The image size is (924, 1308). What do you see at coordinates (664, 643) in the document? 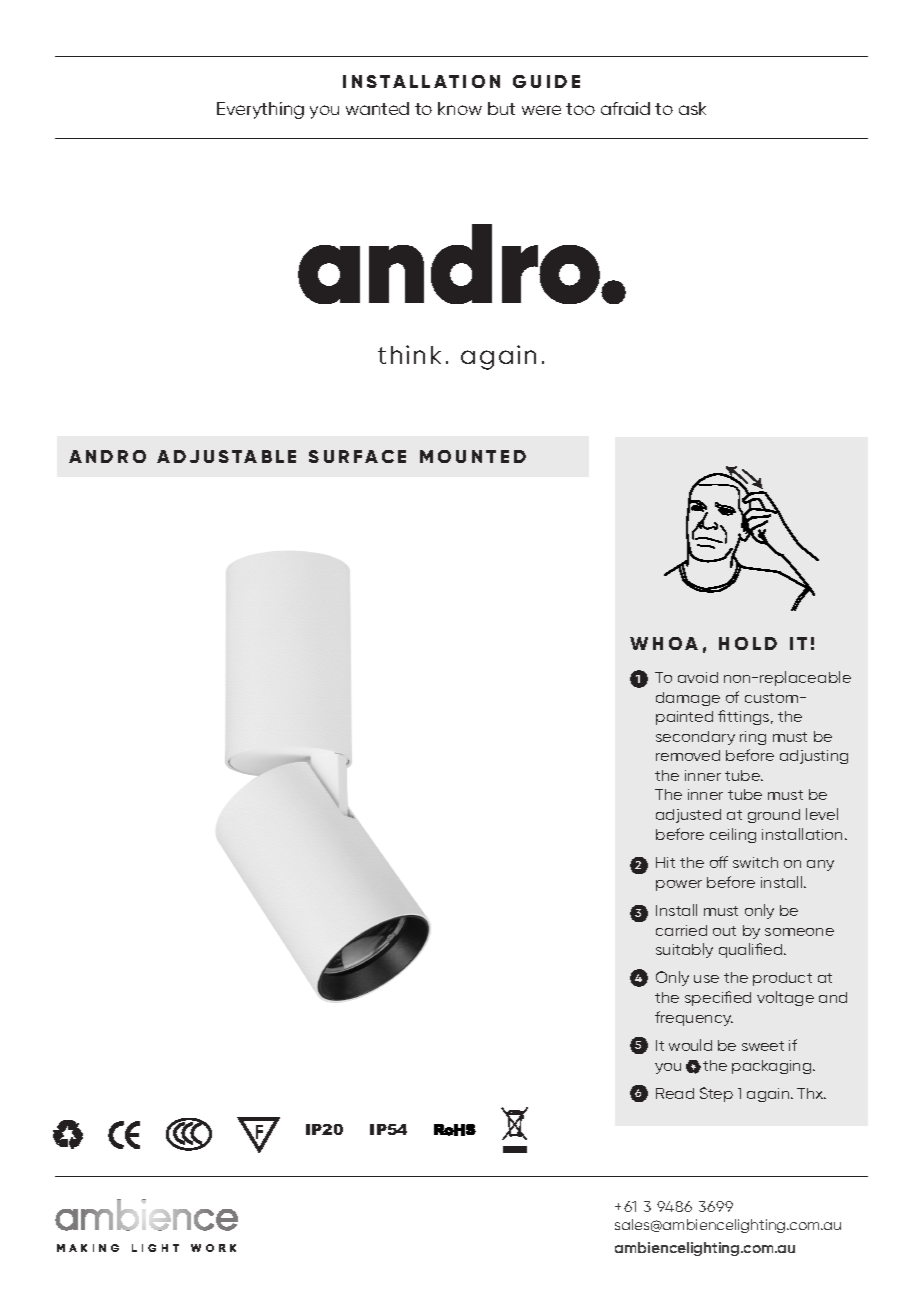
I see `WHOA` at bounding box center [664, 643].
